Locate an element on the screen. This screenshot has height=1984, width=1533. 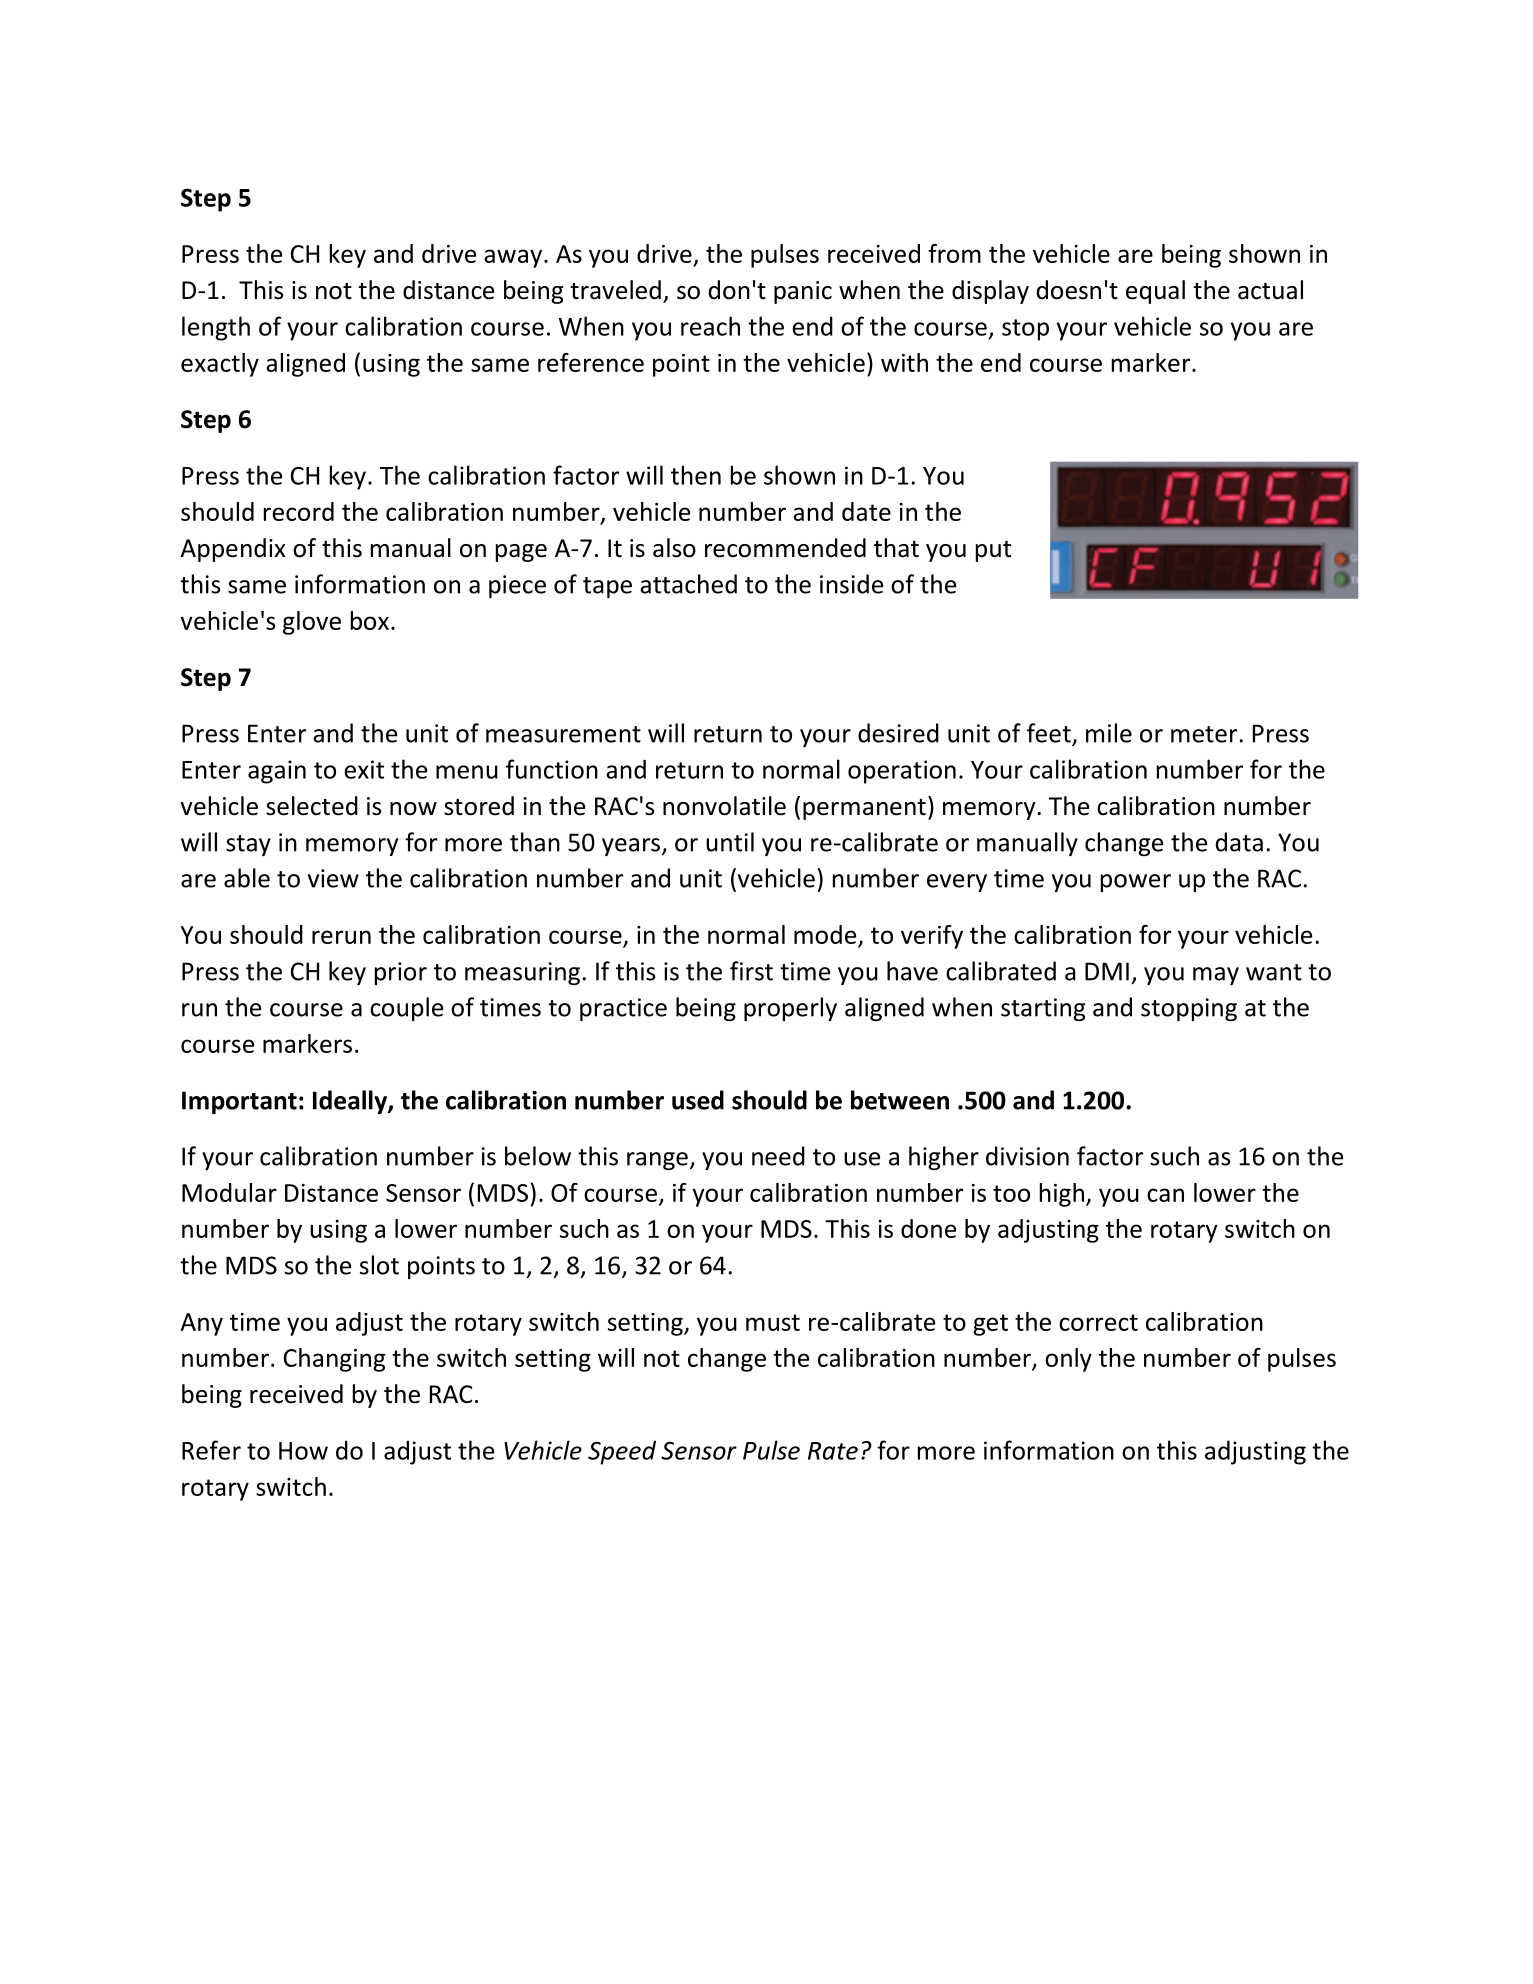
power is located at coordinates (1136, 883).
